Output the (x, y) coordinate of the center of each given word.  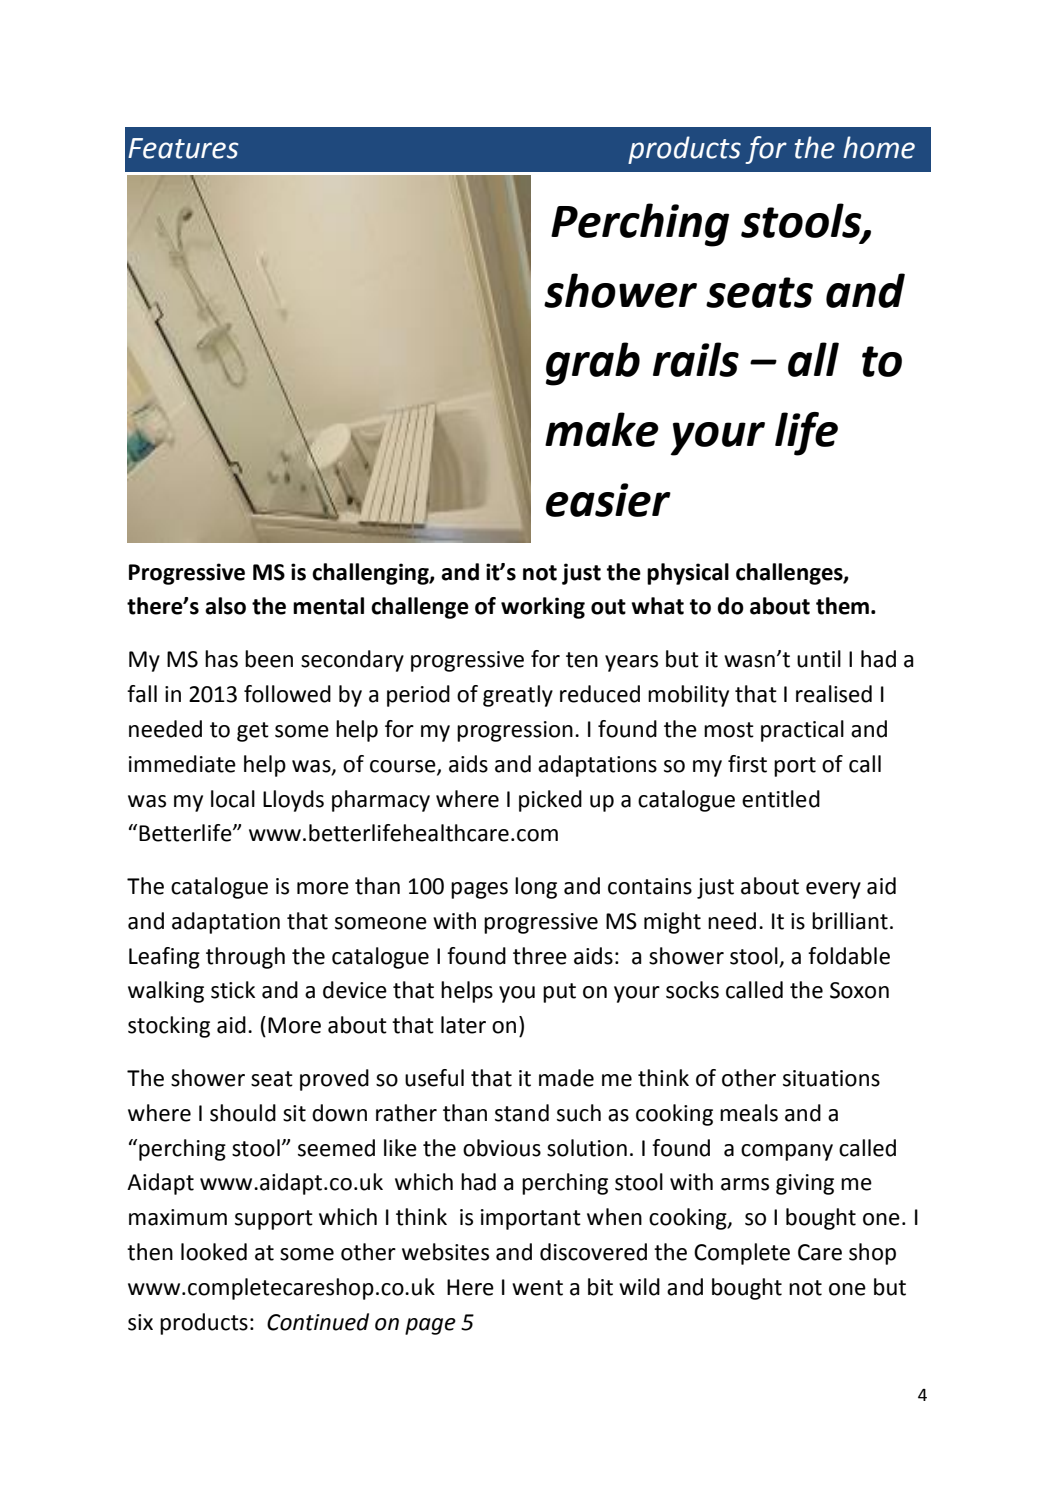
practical (802, 731)
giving (805, 1184)
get (253, 732)
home (879, 147)
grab (593, 364)
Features (183, 148)
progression (515, 731)
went (537, 1288)
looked (214, 1252)
